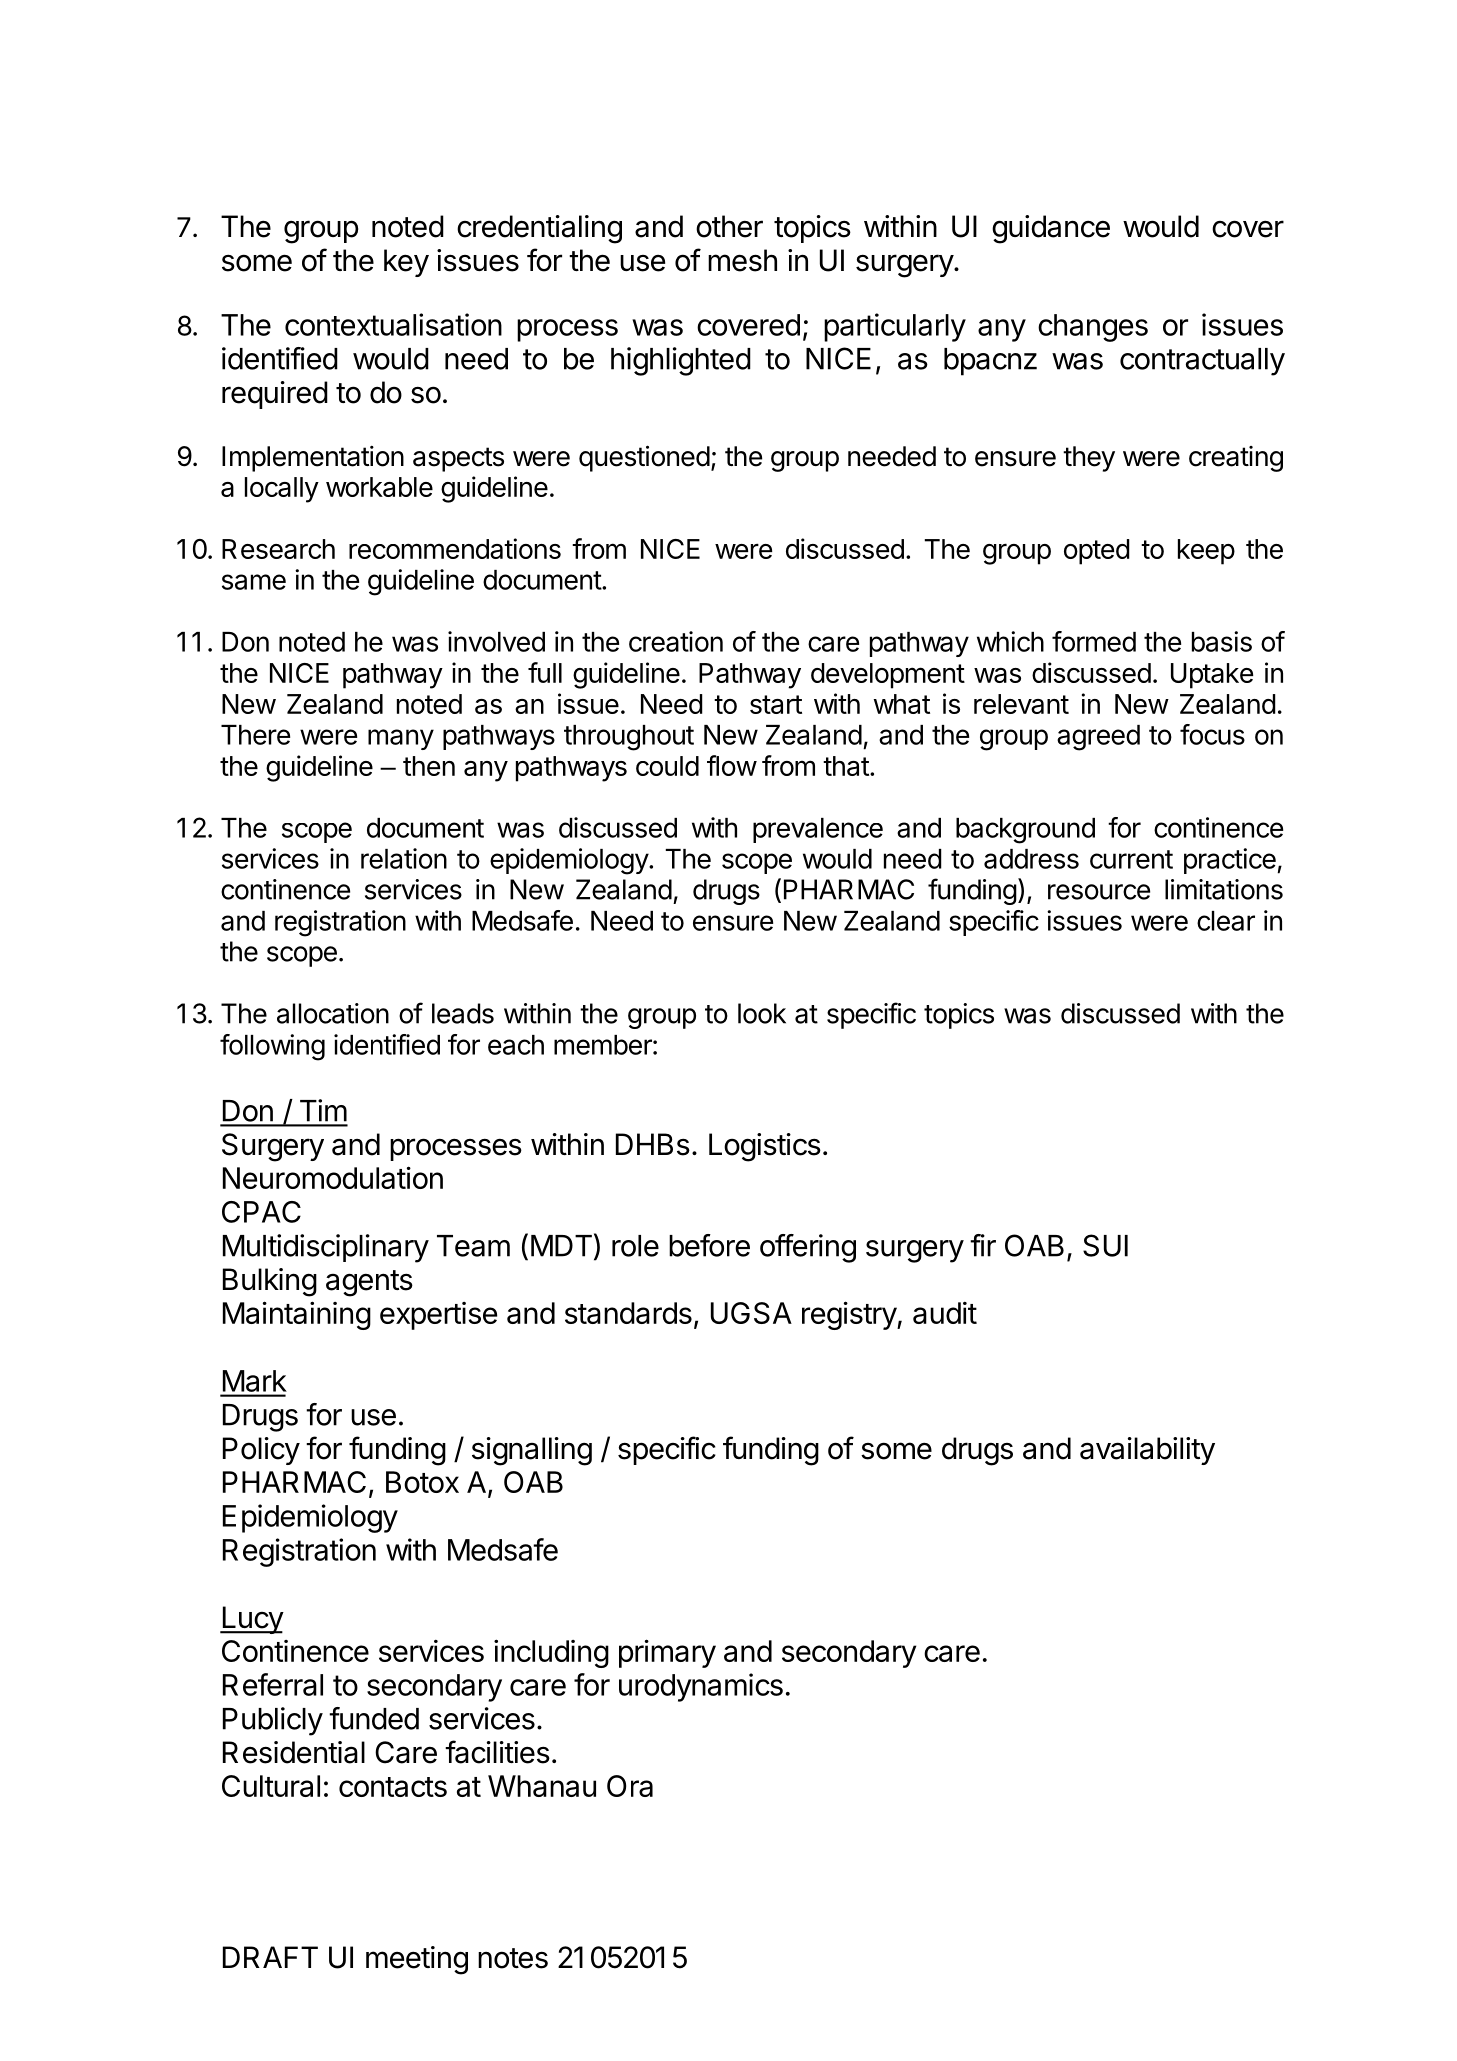 Image resolution: width=1457 pixels, height=2061 pixels. I want to click on meeting, so click(417, 1960).
